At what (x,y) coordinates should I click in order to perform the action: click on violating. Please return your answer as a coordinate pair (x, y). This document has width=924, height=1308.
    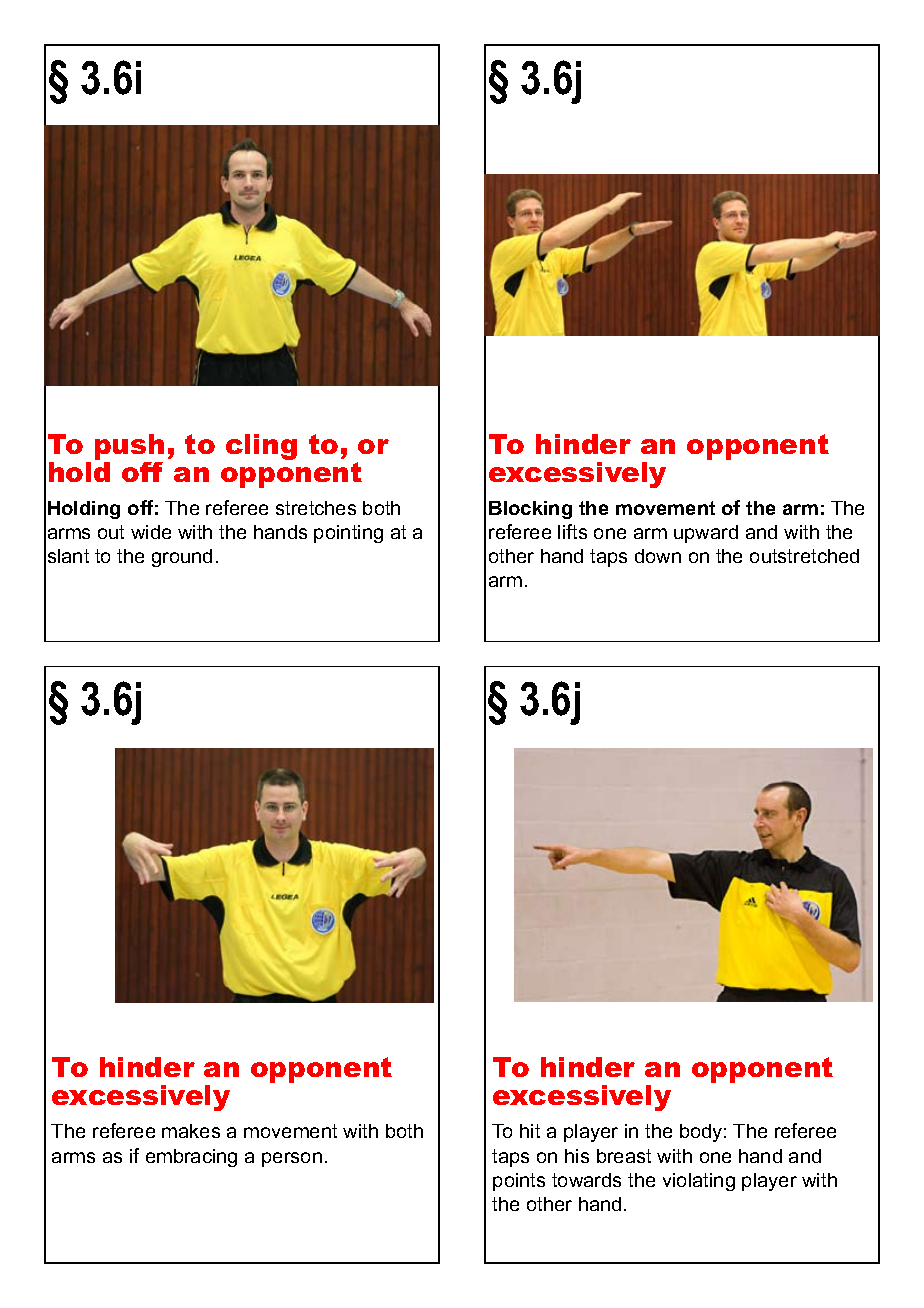
    Looking at the image, I should click on (699, 1182).
